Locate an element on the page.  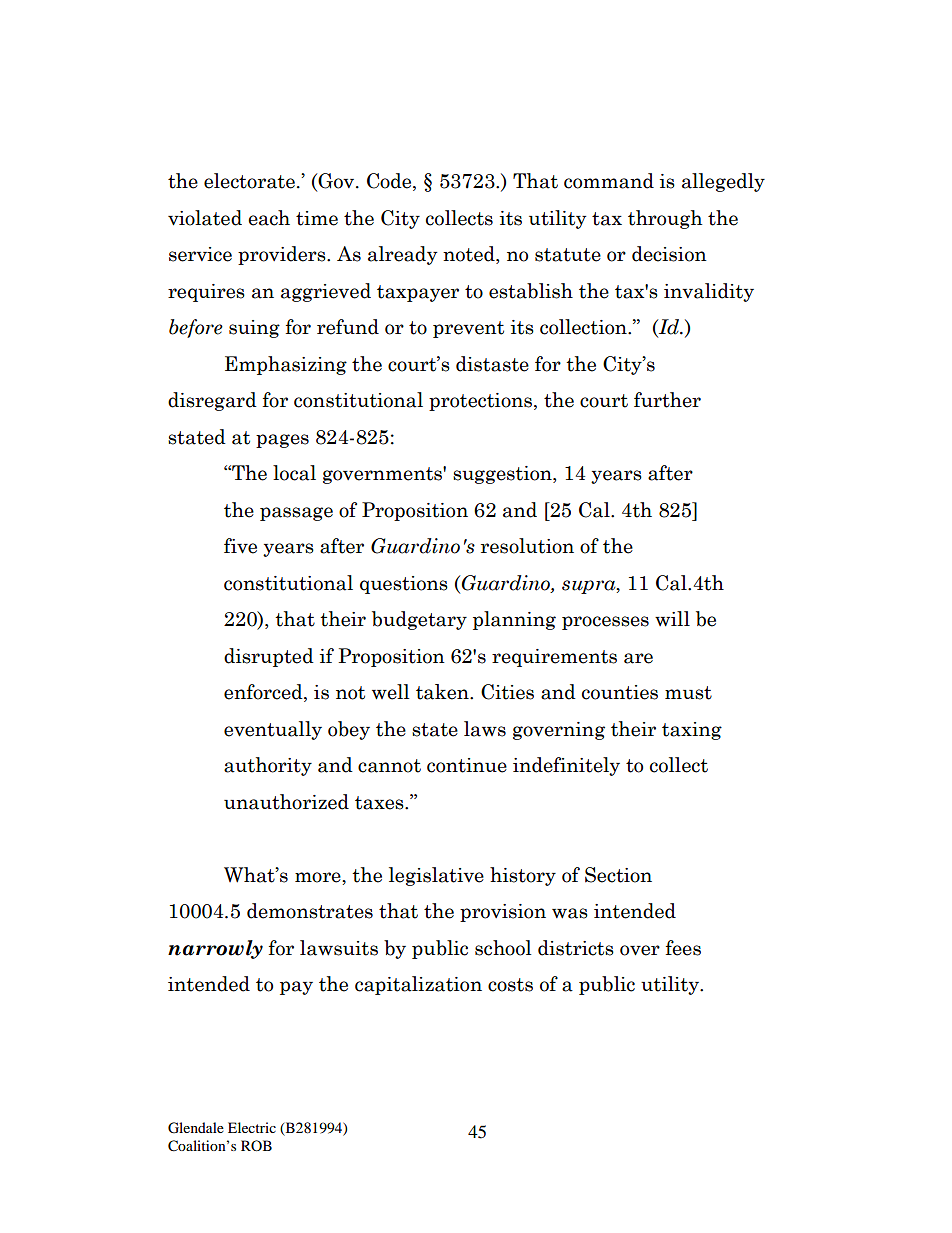
noted is located at coordinates (470, 255).
